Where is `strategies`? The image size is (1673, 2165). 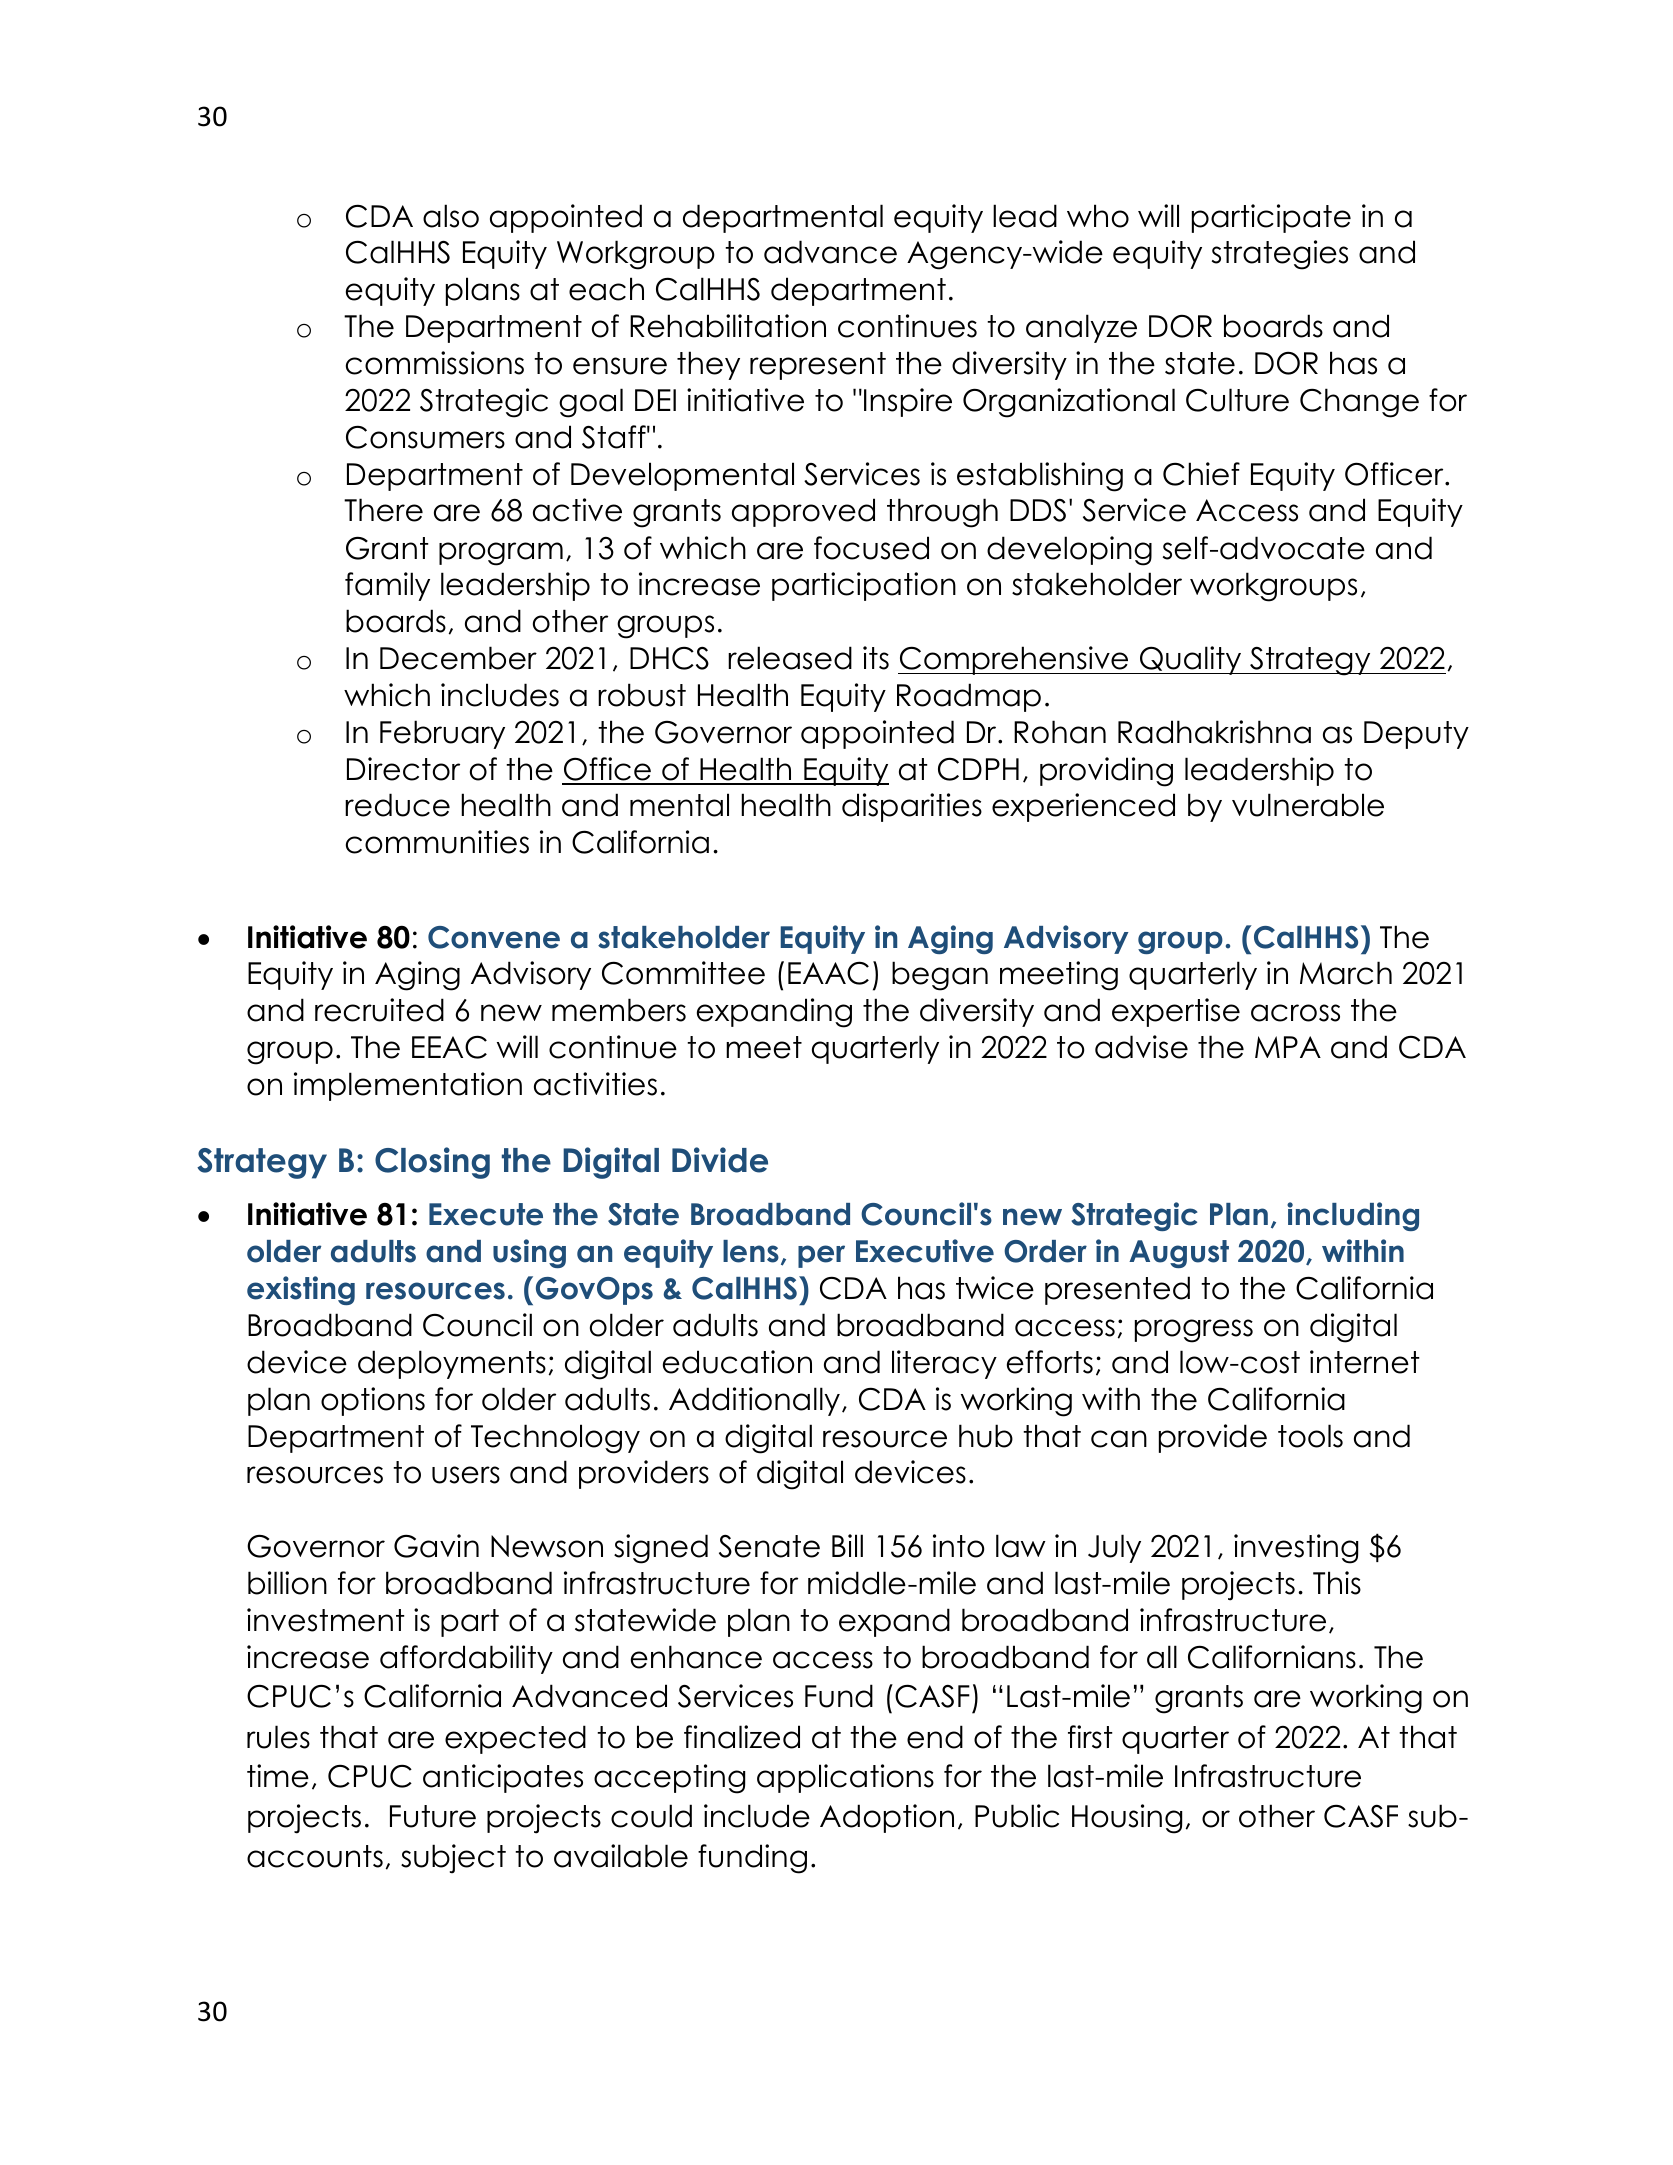 strategies is located at coordinates (1280, 255).
